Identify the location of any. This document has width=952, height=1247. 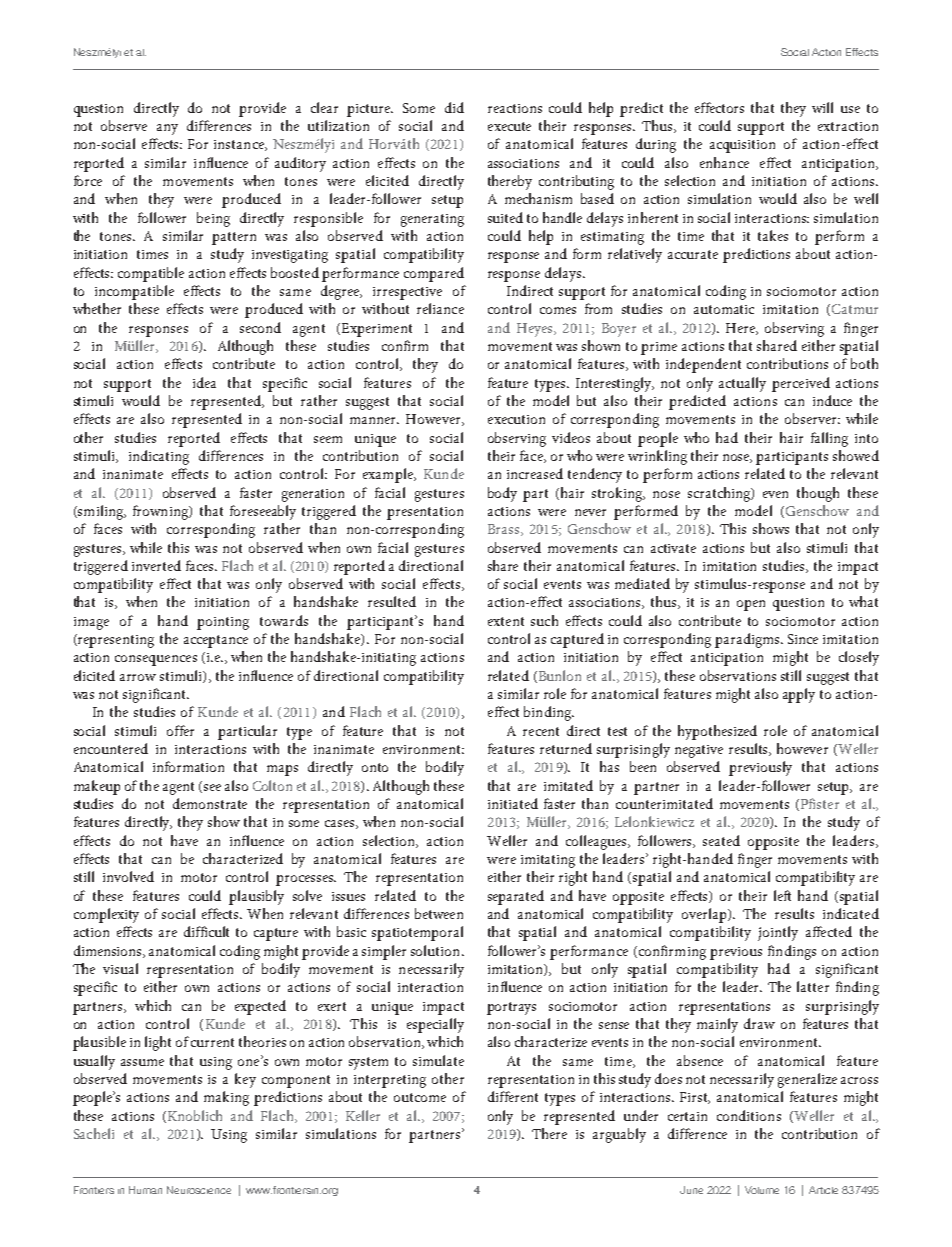
(167, 129).
